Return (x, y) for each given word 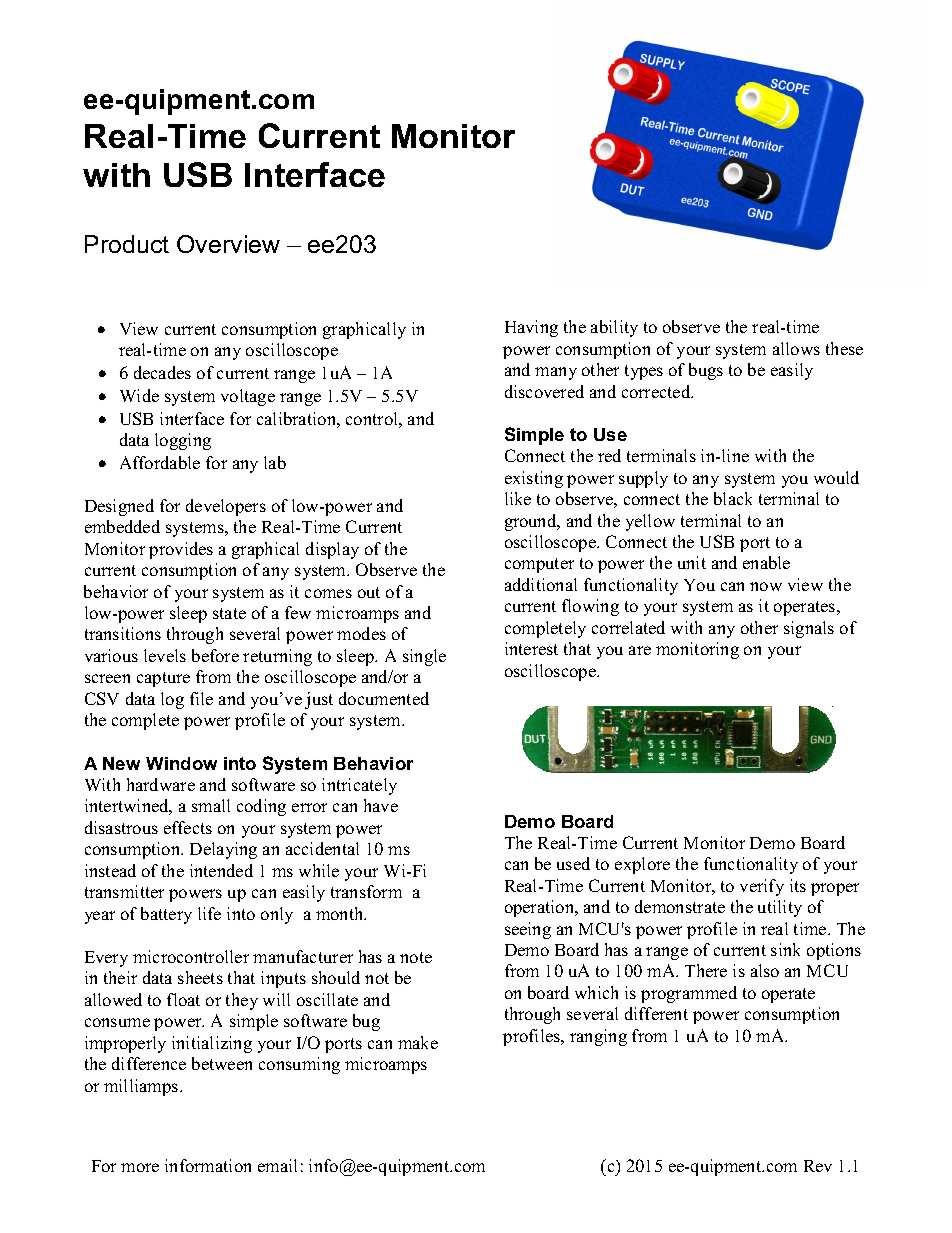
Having (531, 328)
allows (796, 348)
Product (127, 244)
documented (384, 698)
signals (809, 629)
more (140, 1167)
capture (163, 679)
